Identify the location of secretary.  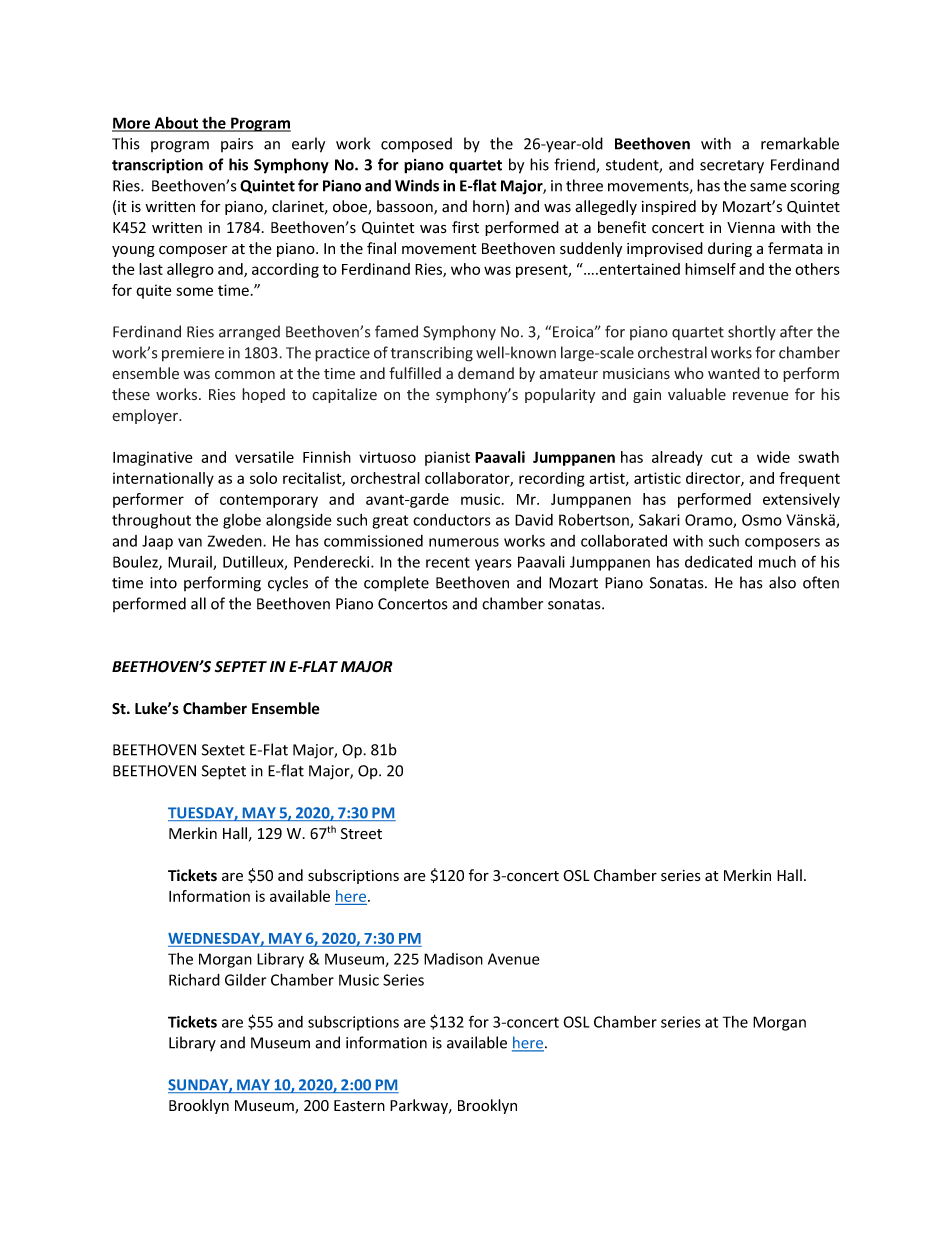
(732, 167).
